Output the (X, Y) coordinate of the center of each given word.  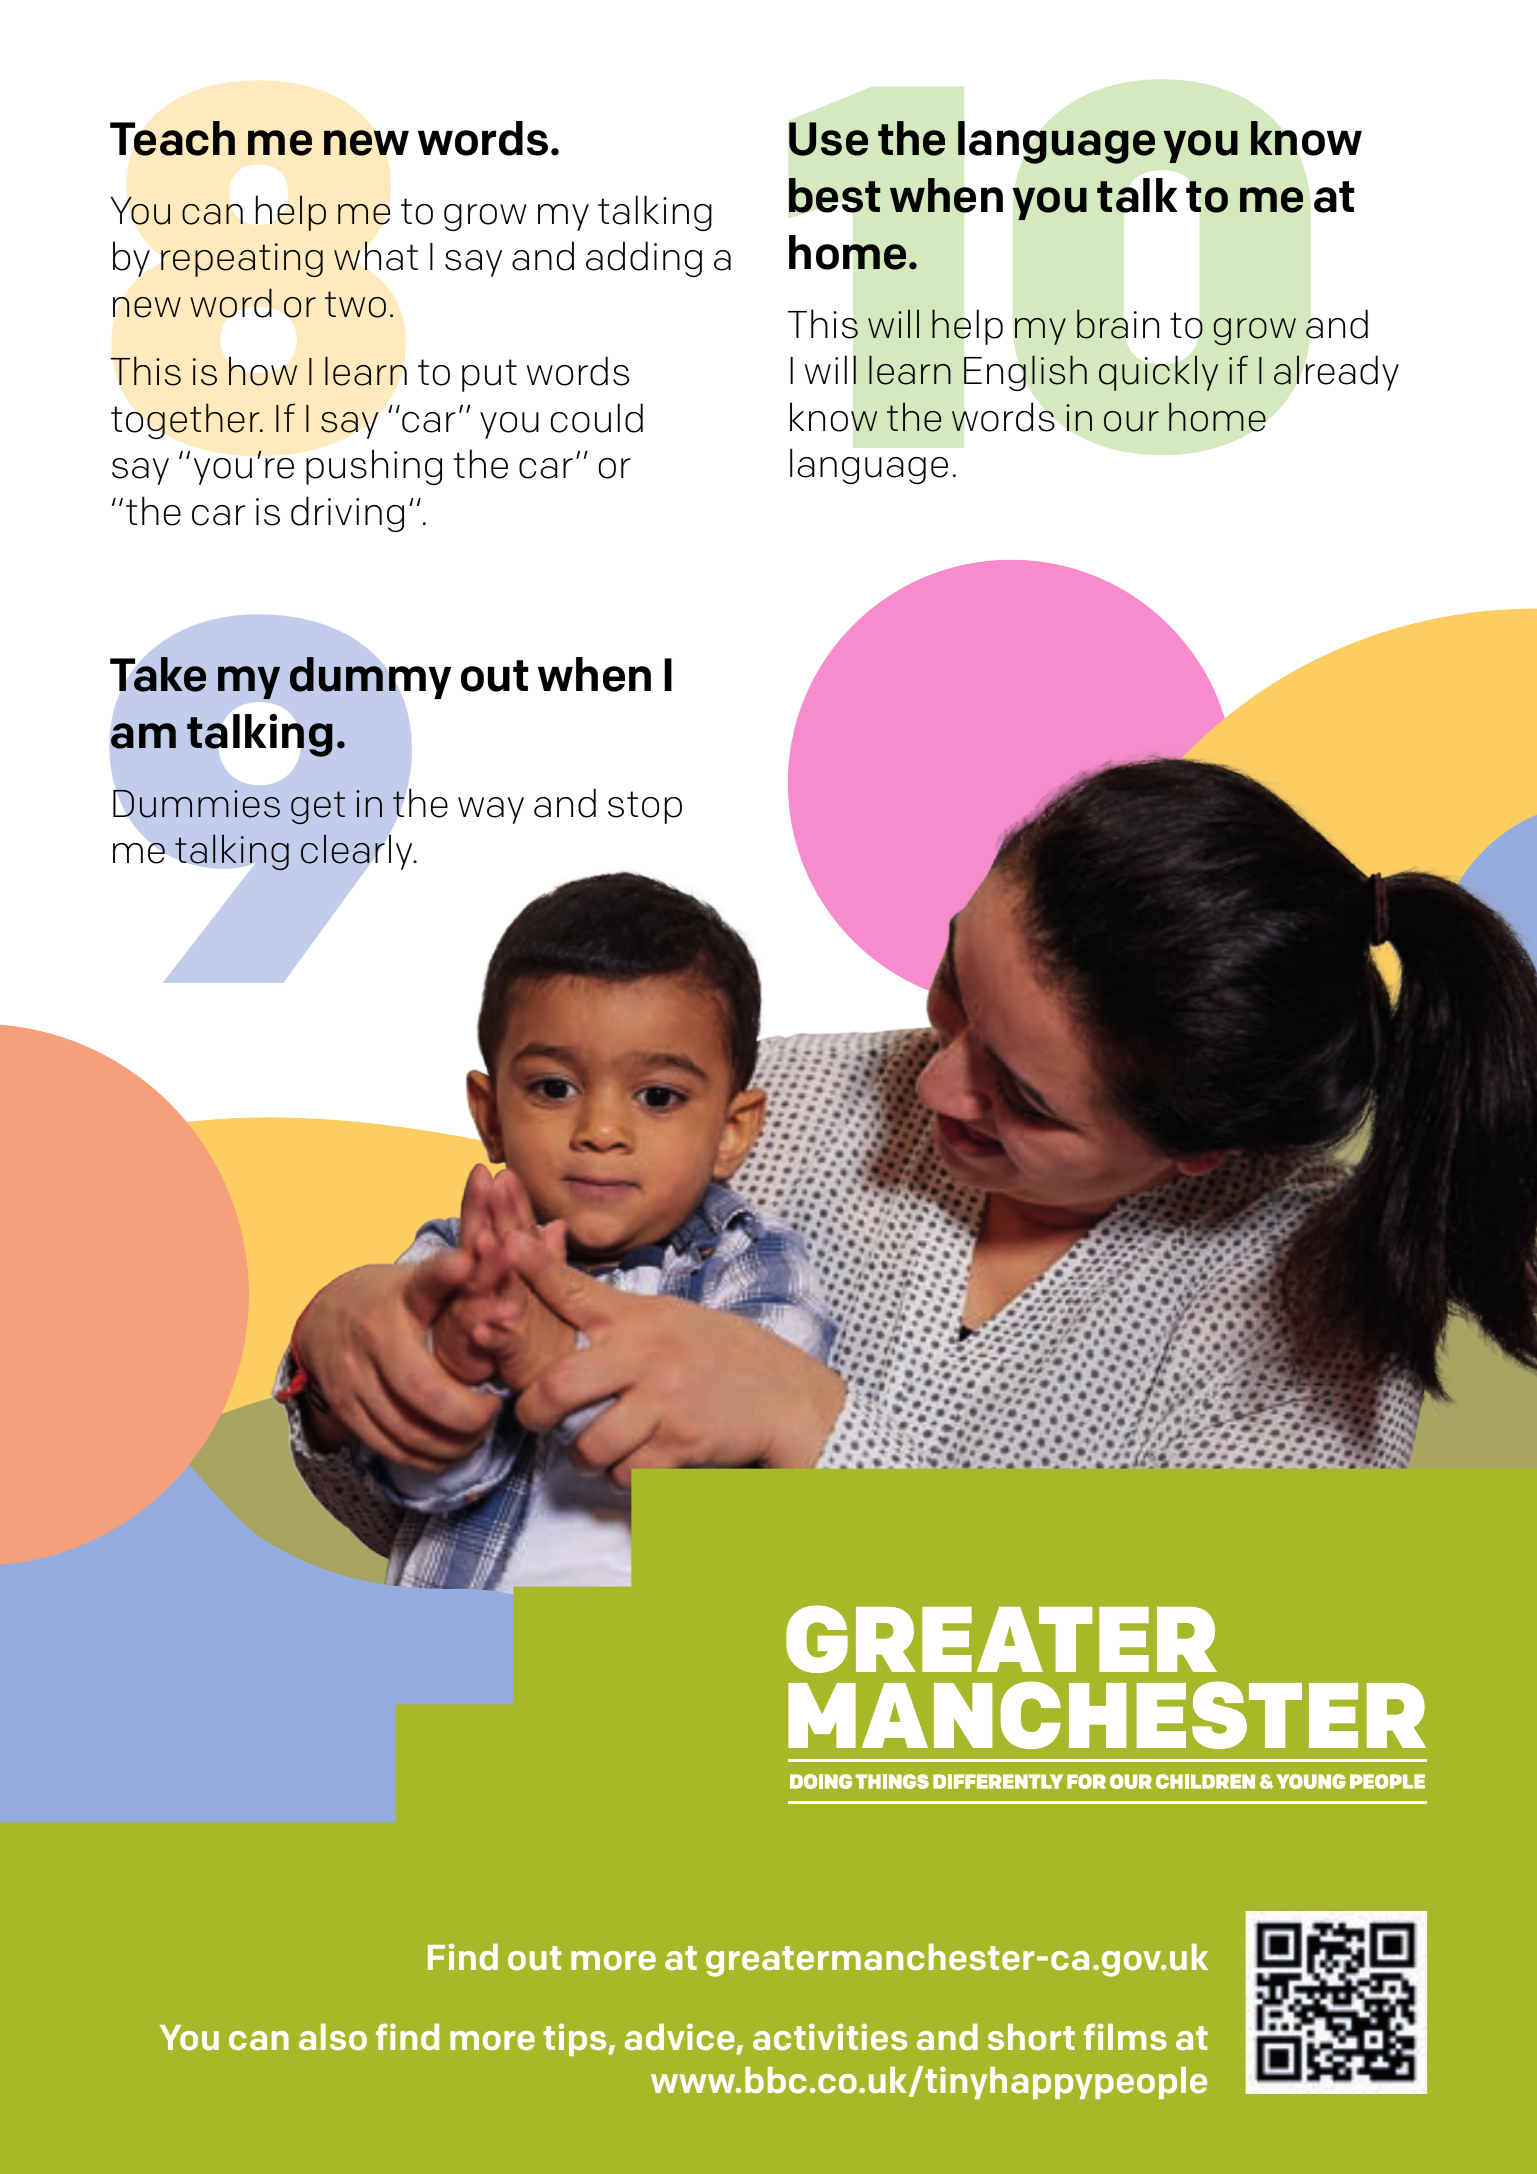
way (491, 810)
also (333, 2037)
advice (680, 2037)
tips (576, 2039)
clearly (358, 852)
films (1125, 2037)
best (834, 195)
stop (645, 807)
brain (1118, 324)
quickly (1158, 373)
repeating (242, 260)
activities (830, 2037)
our (1131, 421)
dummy (370, 678)
